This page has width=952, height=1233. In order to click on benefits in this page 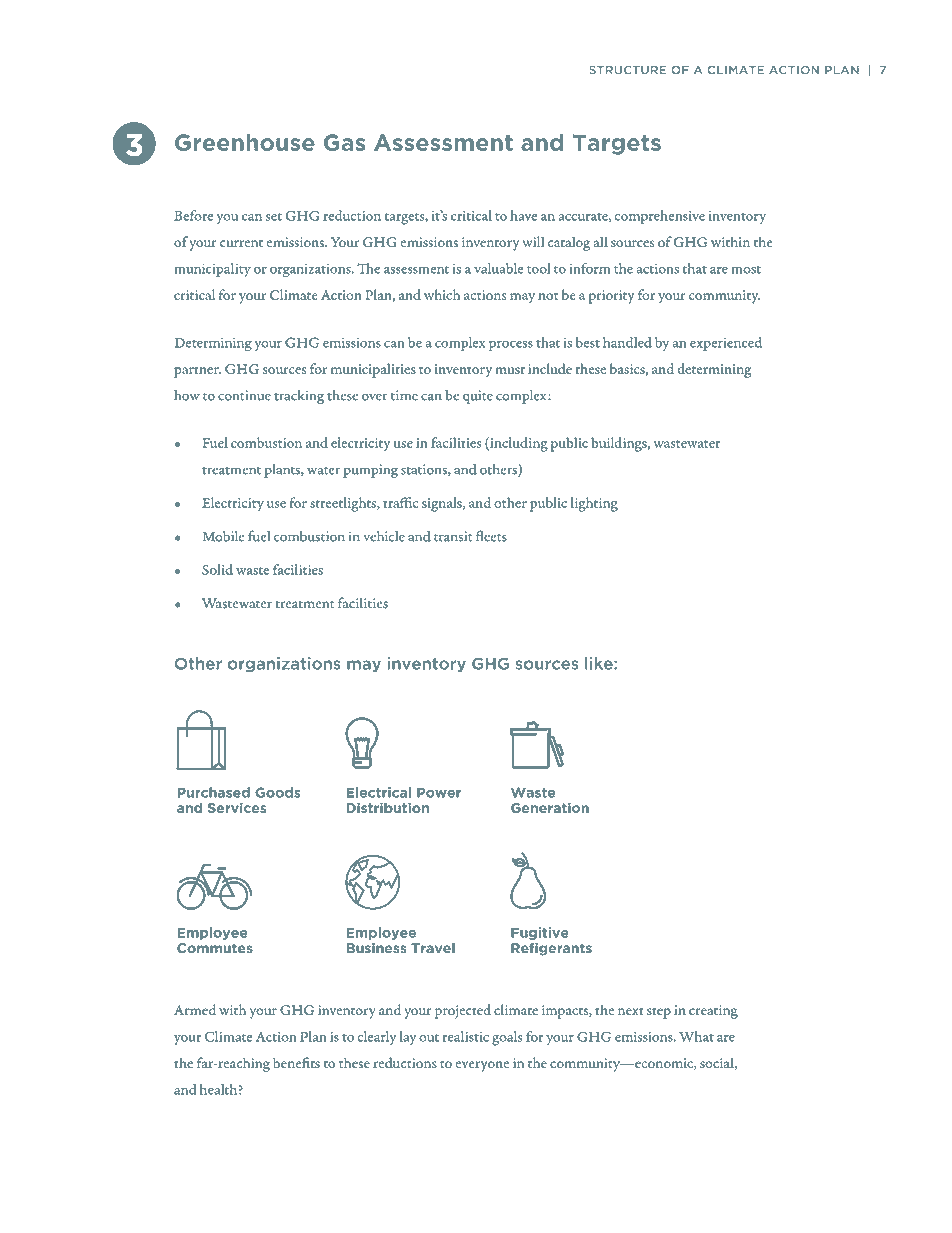, I will do `click(296, 1063)`.
